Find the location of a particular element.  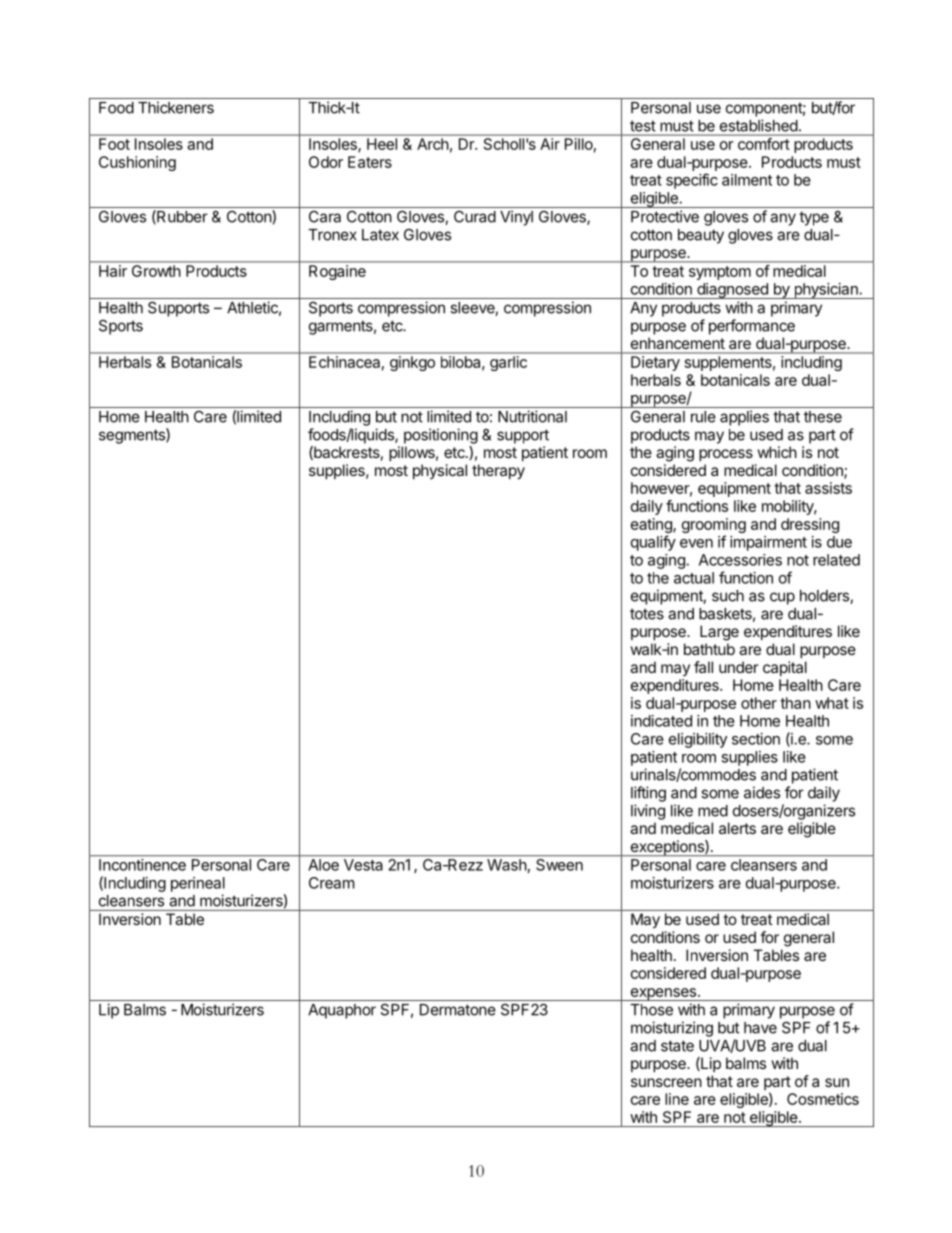

Arch is located at coordinates (432, 144).
